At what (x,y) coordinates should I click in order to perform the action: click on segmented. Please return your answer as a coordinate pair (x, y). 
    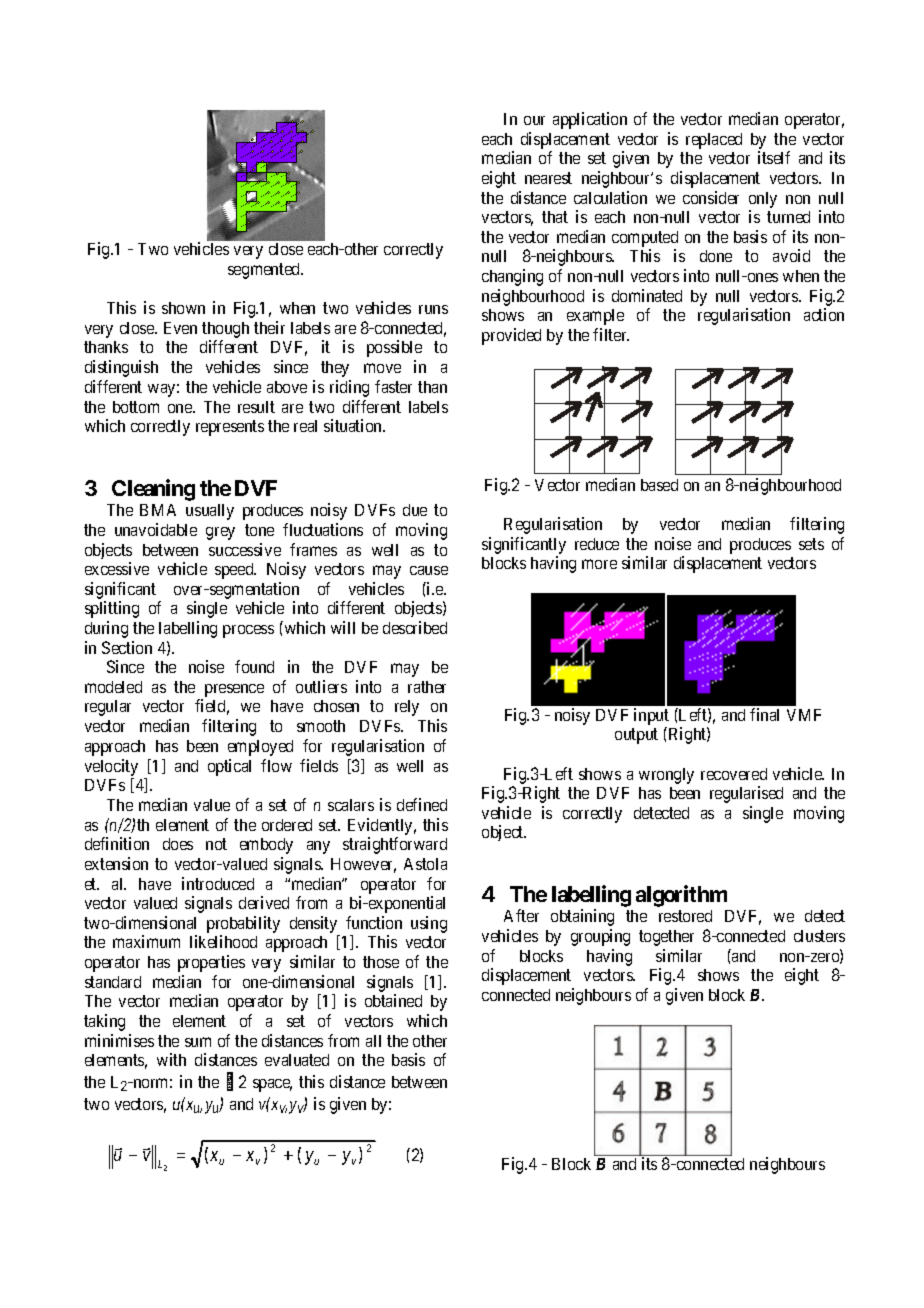
    Looking at the image, I should click on (265, 271).
